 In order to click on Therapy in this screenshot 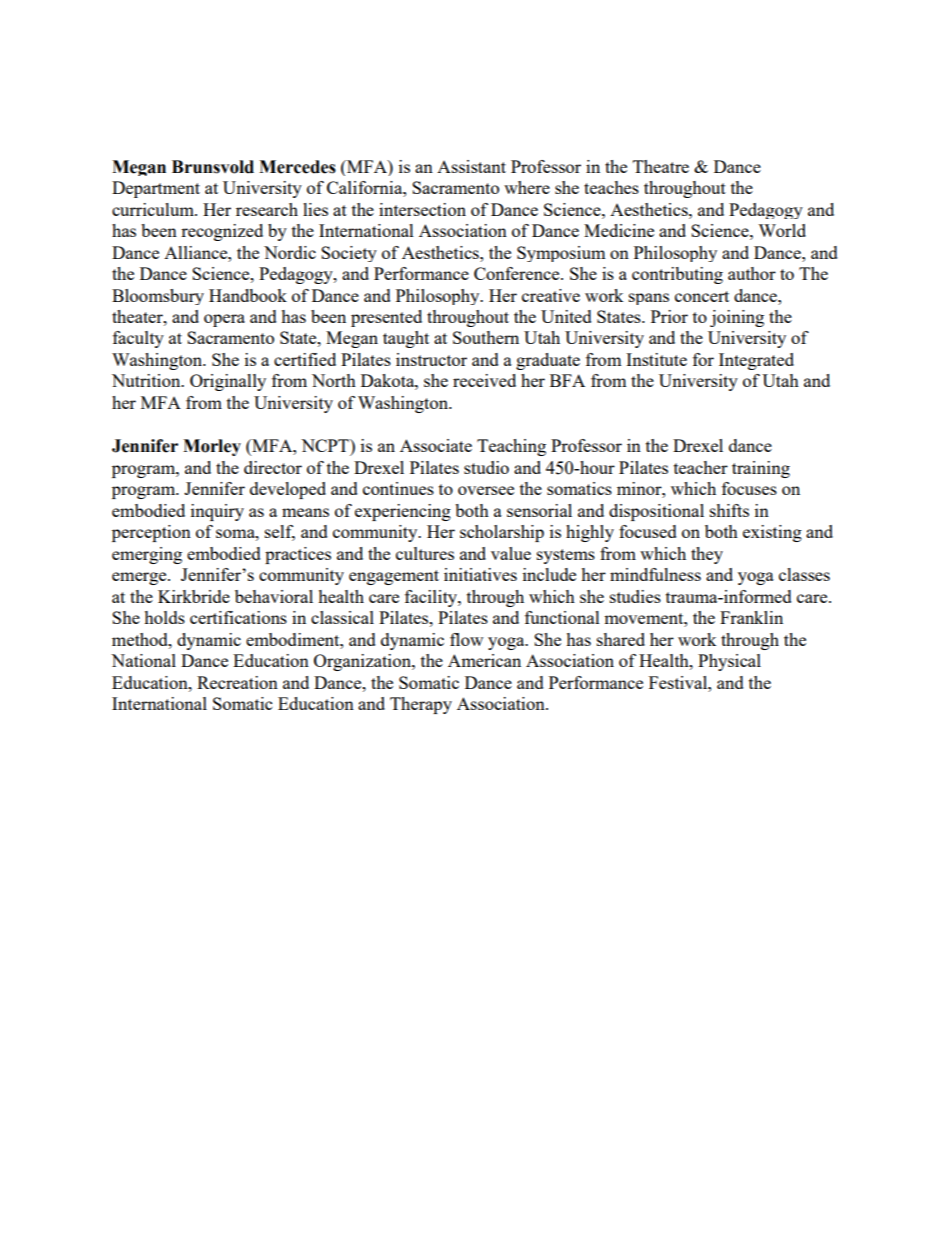, I will do `click(421, 705)`.
